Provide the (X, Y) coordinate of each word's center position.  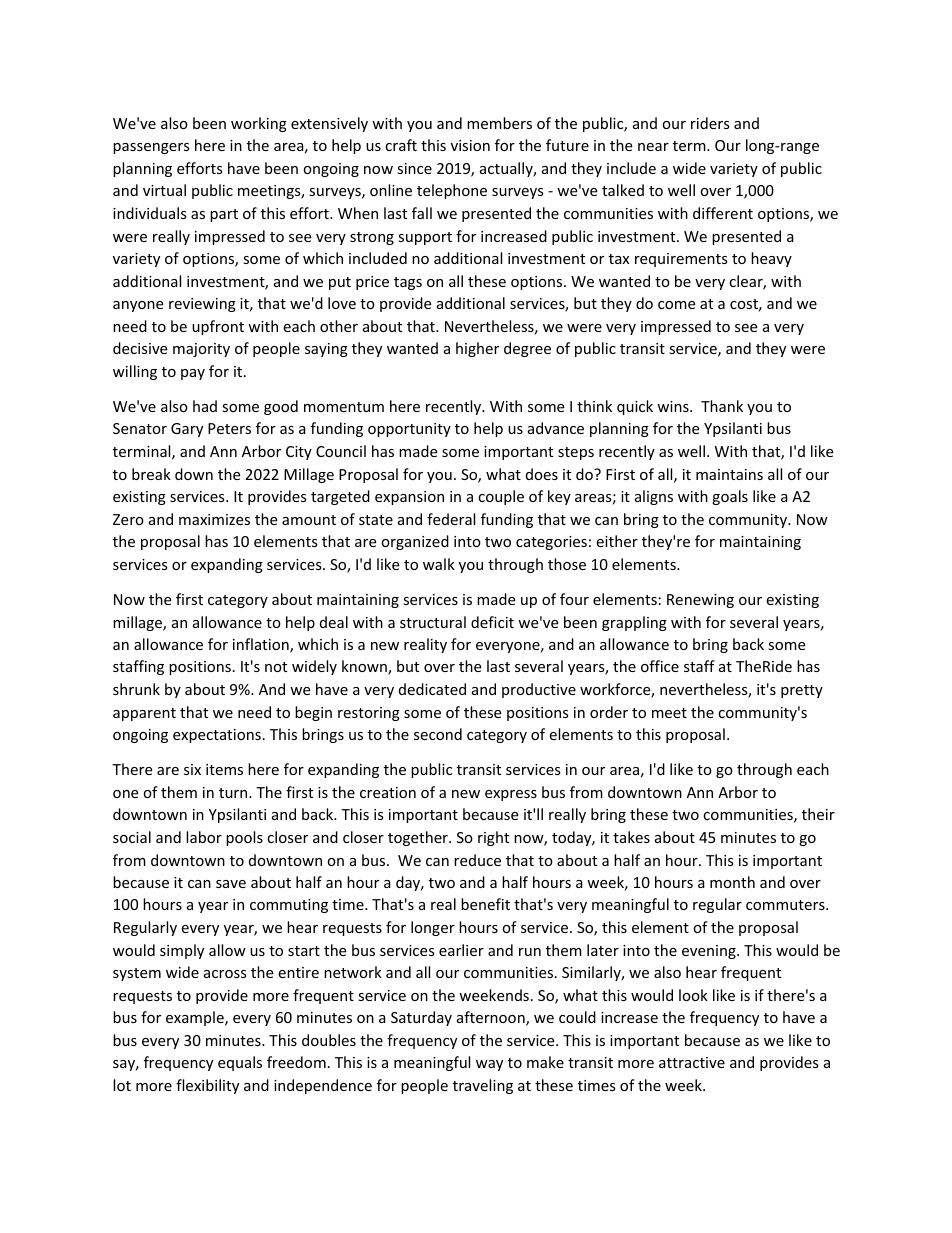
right (493, 838)
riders (710, 123)
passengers (151, 148)
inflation (262, 645)
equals (240, 1063)
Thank (722, 406)
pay (193, 374)
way (489, 1065)
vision (470, 145)
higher (477, 349)
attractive (692, 1062)
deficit (492, 622)
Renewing (700, 601)
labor (204, 837)
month (732, 882)
